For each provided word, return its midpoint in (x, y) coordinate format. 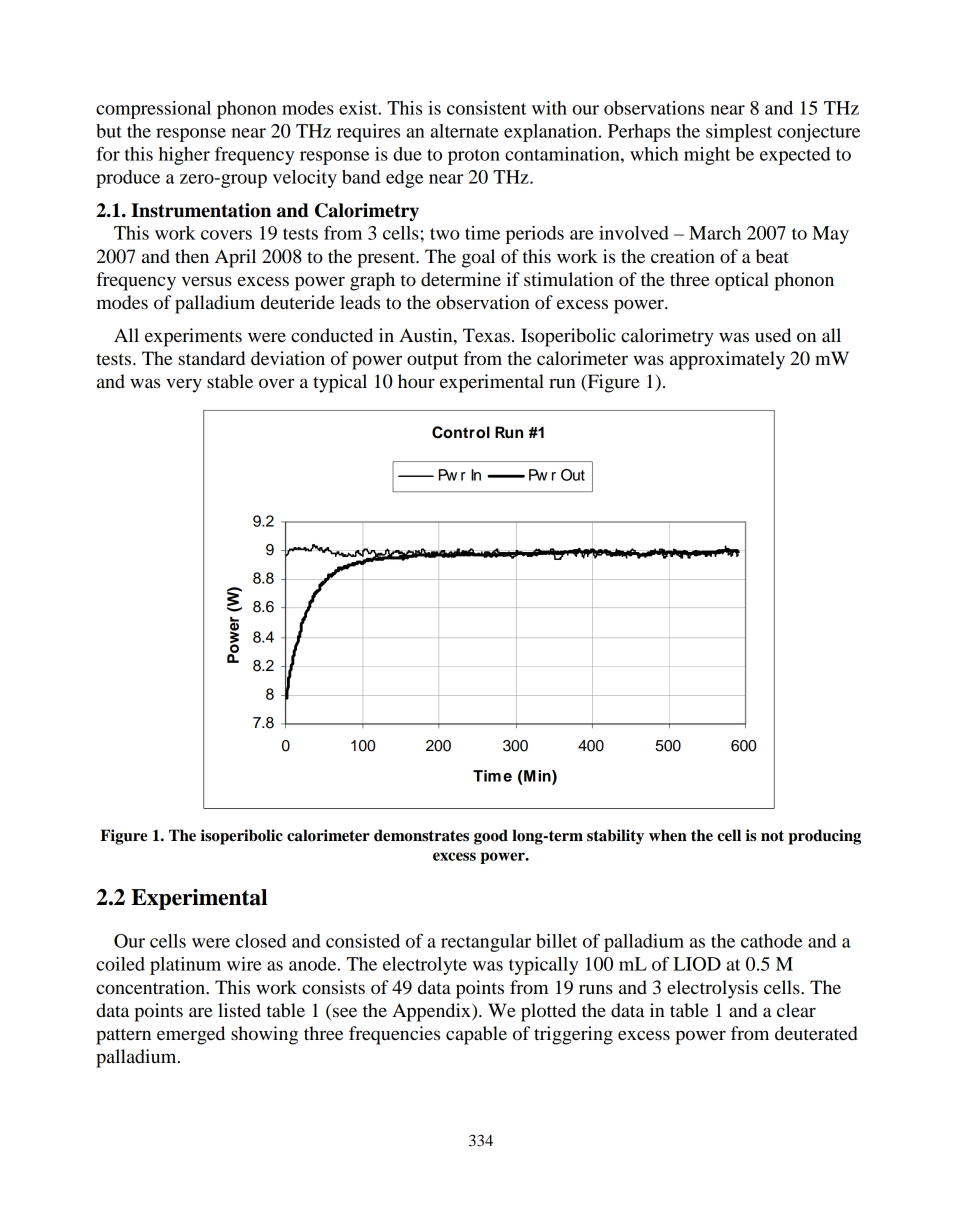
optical (742, 281)
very (184, 385)
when (668, 835)
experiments (193, 337)
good (491, 837)
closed (261, 941)
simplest (739, 133)
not (772, 836)
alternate (464, 131)
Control (461, 432)
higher (184, 156)
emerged (191, 1035)
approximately (727, 360)
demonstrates (421, 835)
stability (615, 837)
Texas (486, 335)
